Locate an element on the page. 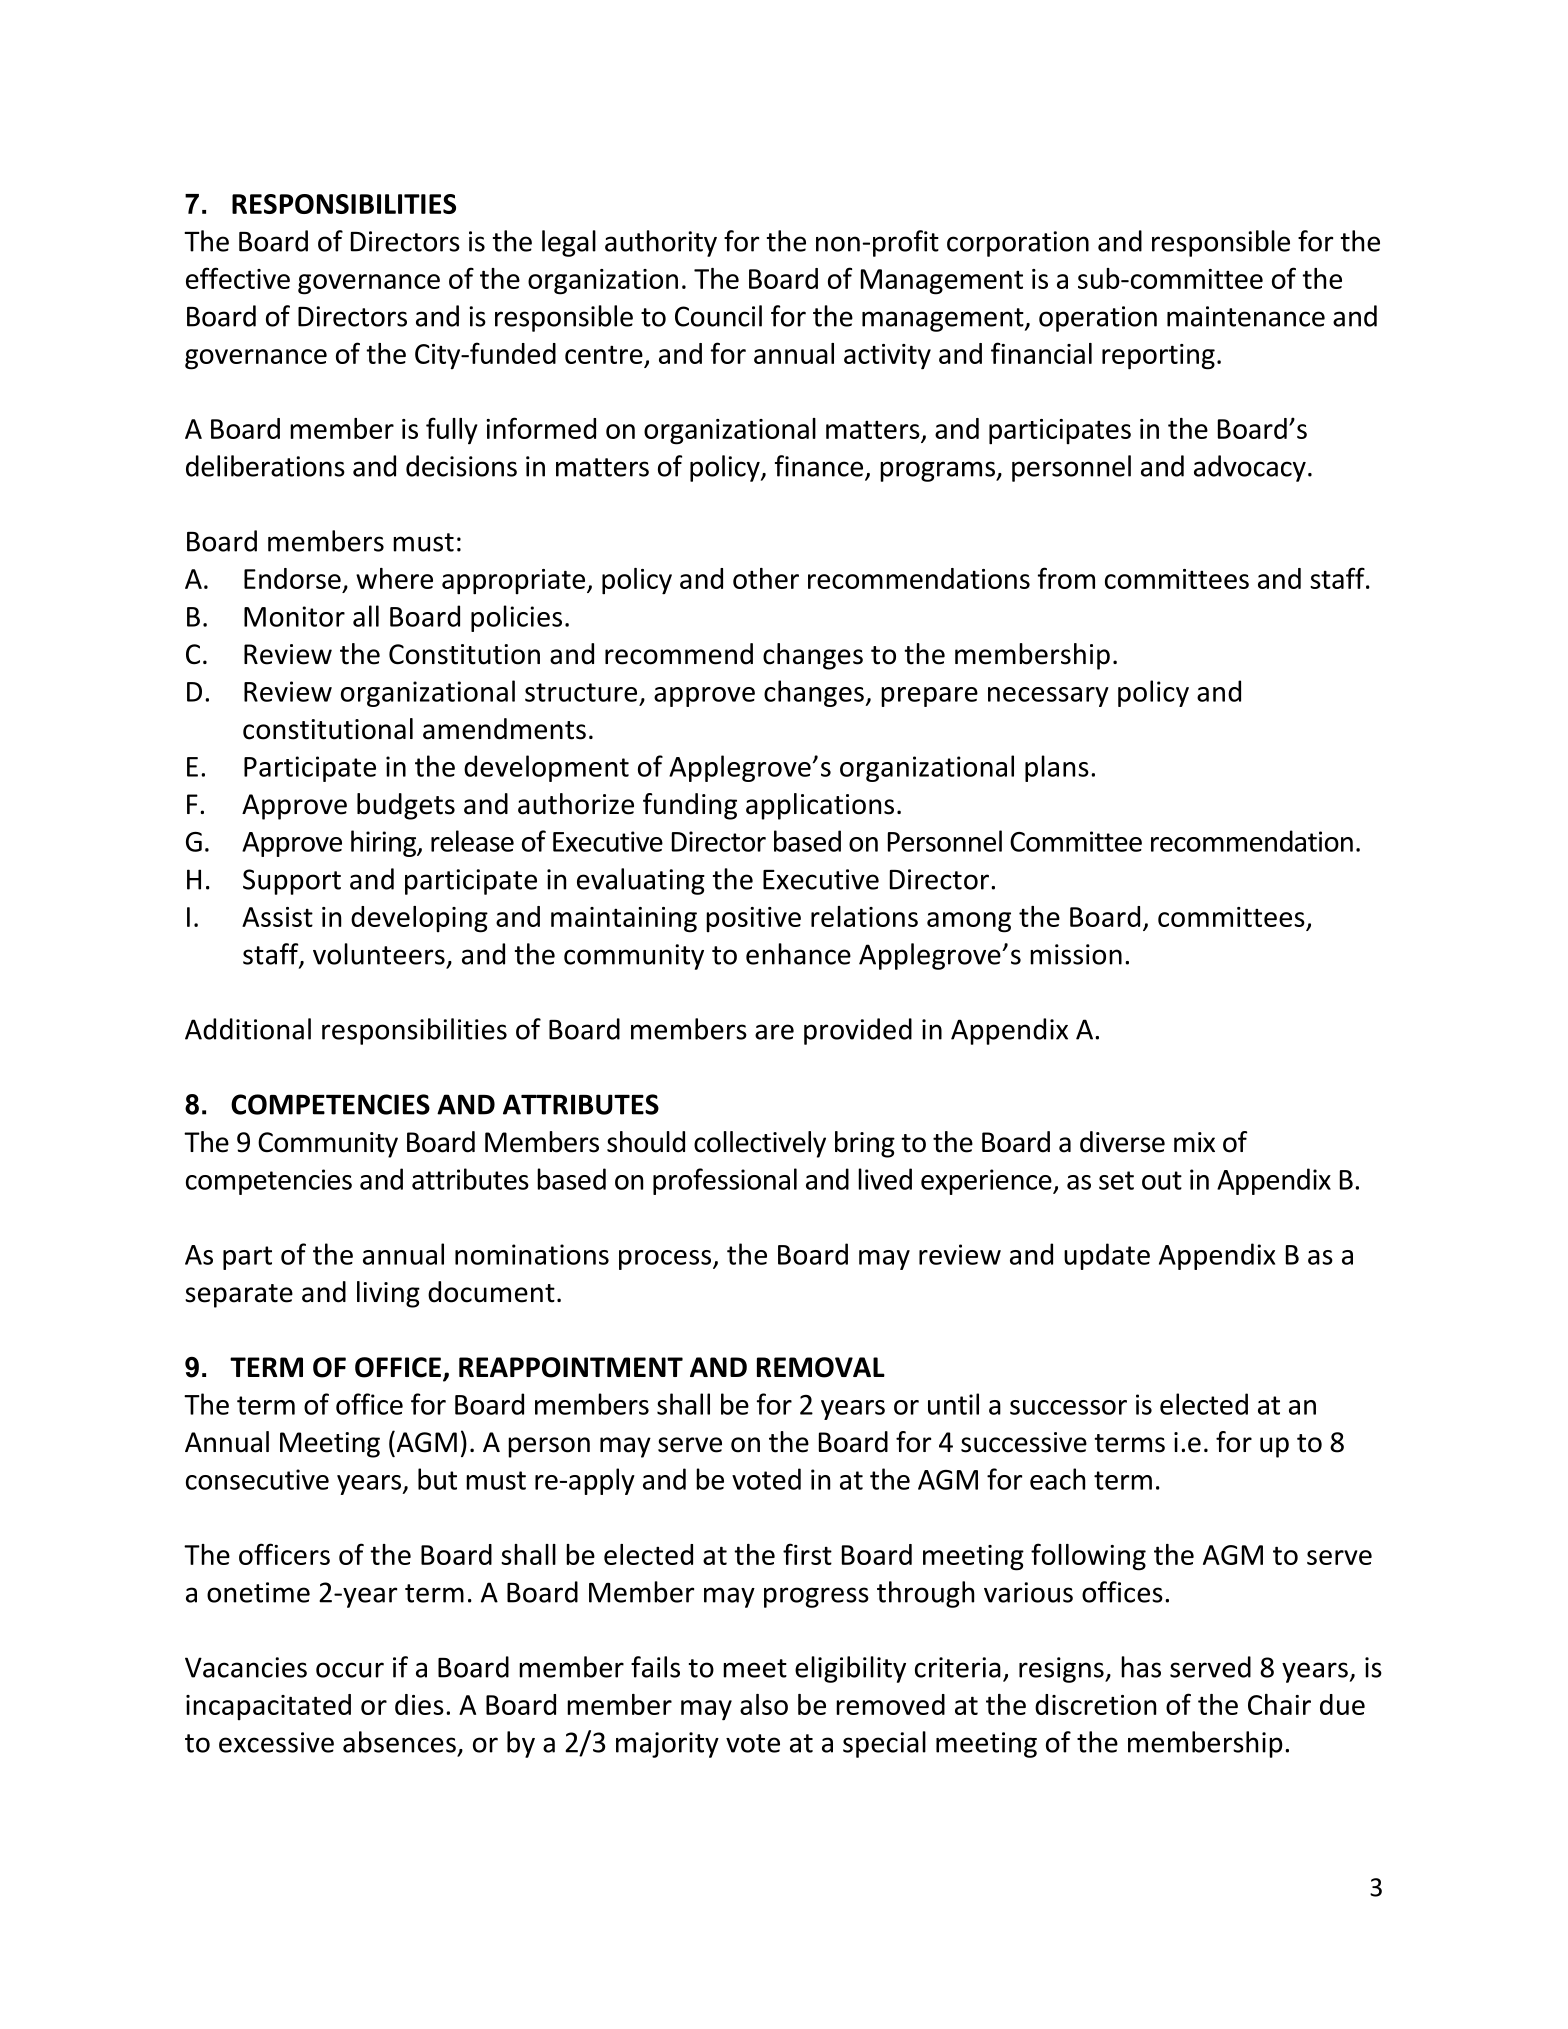  maintenance is located at coordinates (1246, 316).
